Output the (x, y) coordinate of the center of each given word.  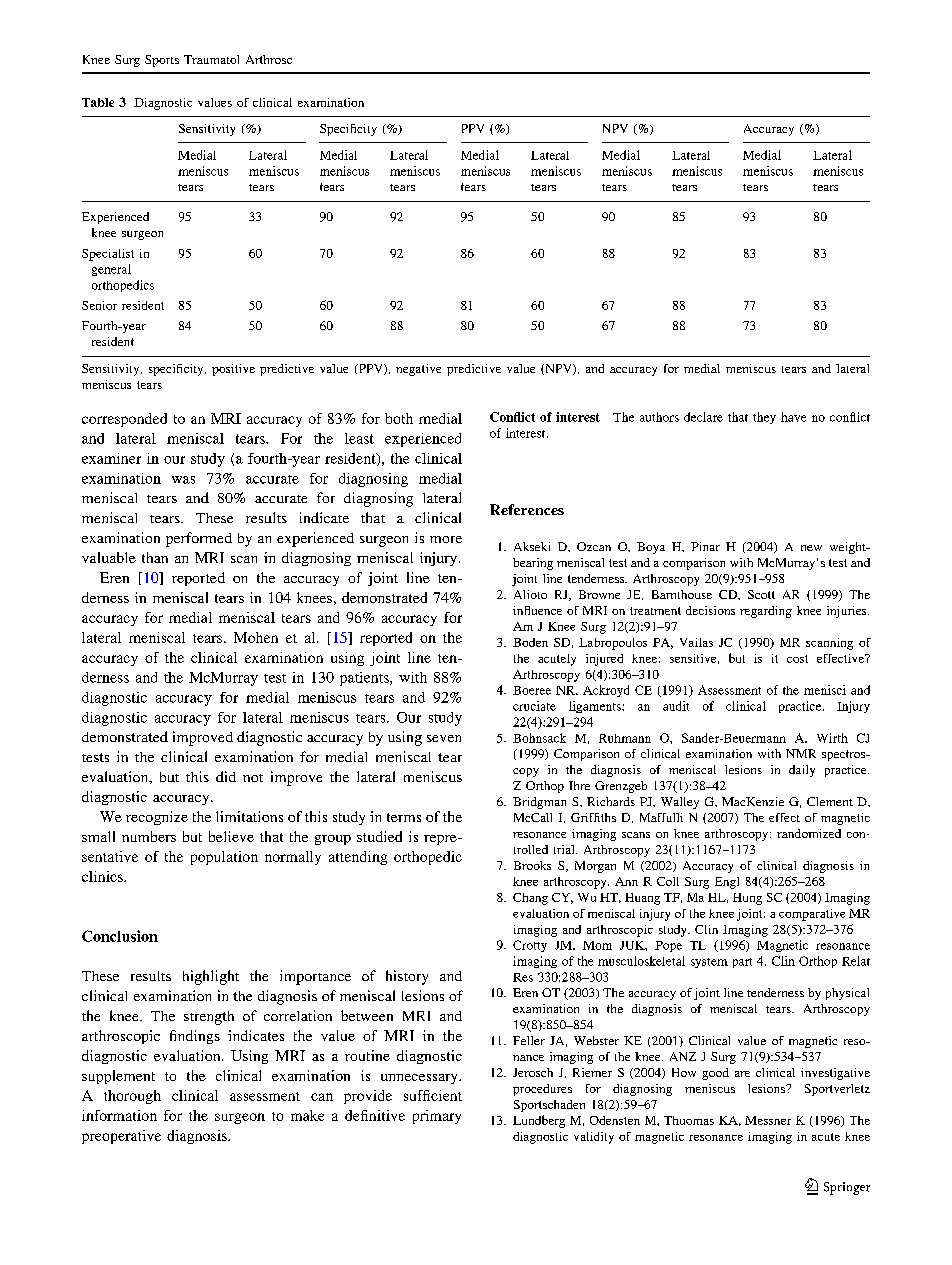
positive (233, 370)
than (155, 557)
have (793, 417)
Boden (530, 642)
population (224, 858)
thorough (132, 1097)
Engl (727, 883)
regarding (766, 612)
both (399, 418)
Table (98, 102)
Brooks (532, 865)
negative (418, 370)
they (764, 418)
